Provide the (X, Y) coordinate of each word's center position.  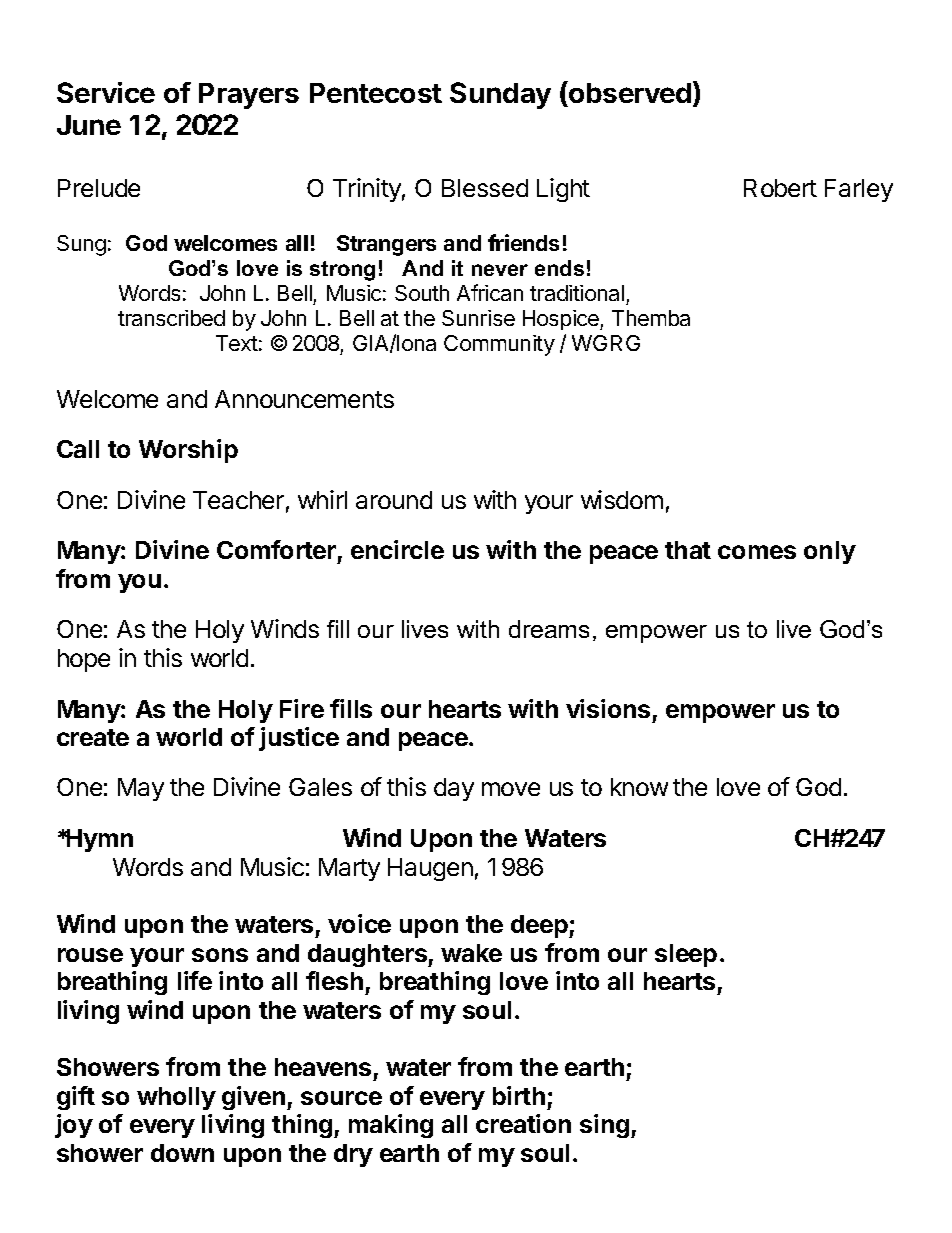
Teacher (238, 500)
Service (106, 92)
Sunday (500, 95)
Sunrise (478, 318)
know (639, 787)
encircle (397, 549)
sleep (686, 955)
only (830, 552)
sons (220, 955)
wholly (176, 1098)
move (511, 789)
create (93, 737)
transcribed (171, 318)
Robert (780, 188)
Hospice (562, 320)
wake (471, 953)
